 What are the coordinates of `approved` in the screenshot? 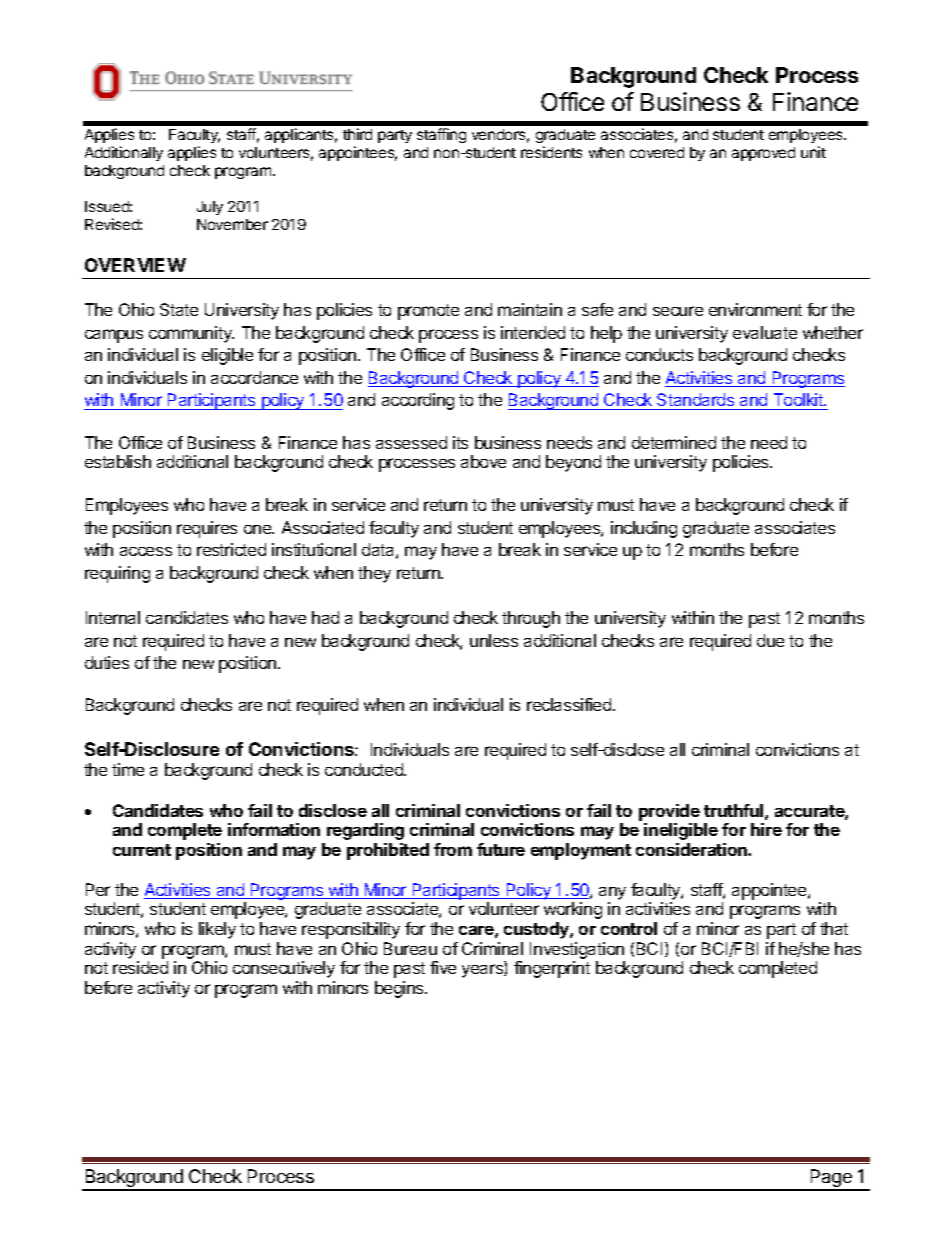 It's located at (763, 154).
